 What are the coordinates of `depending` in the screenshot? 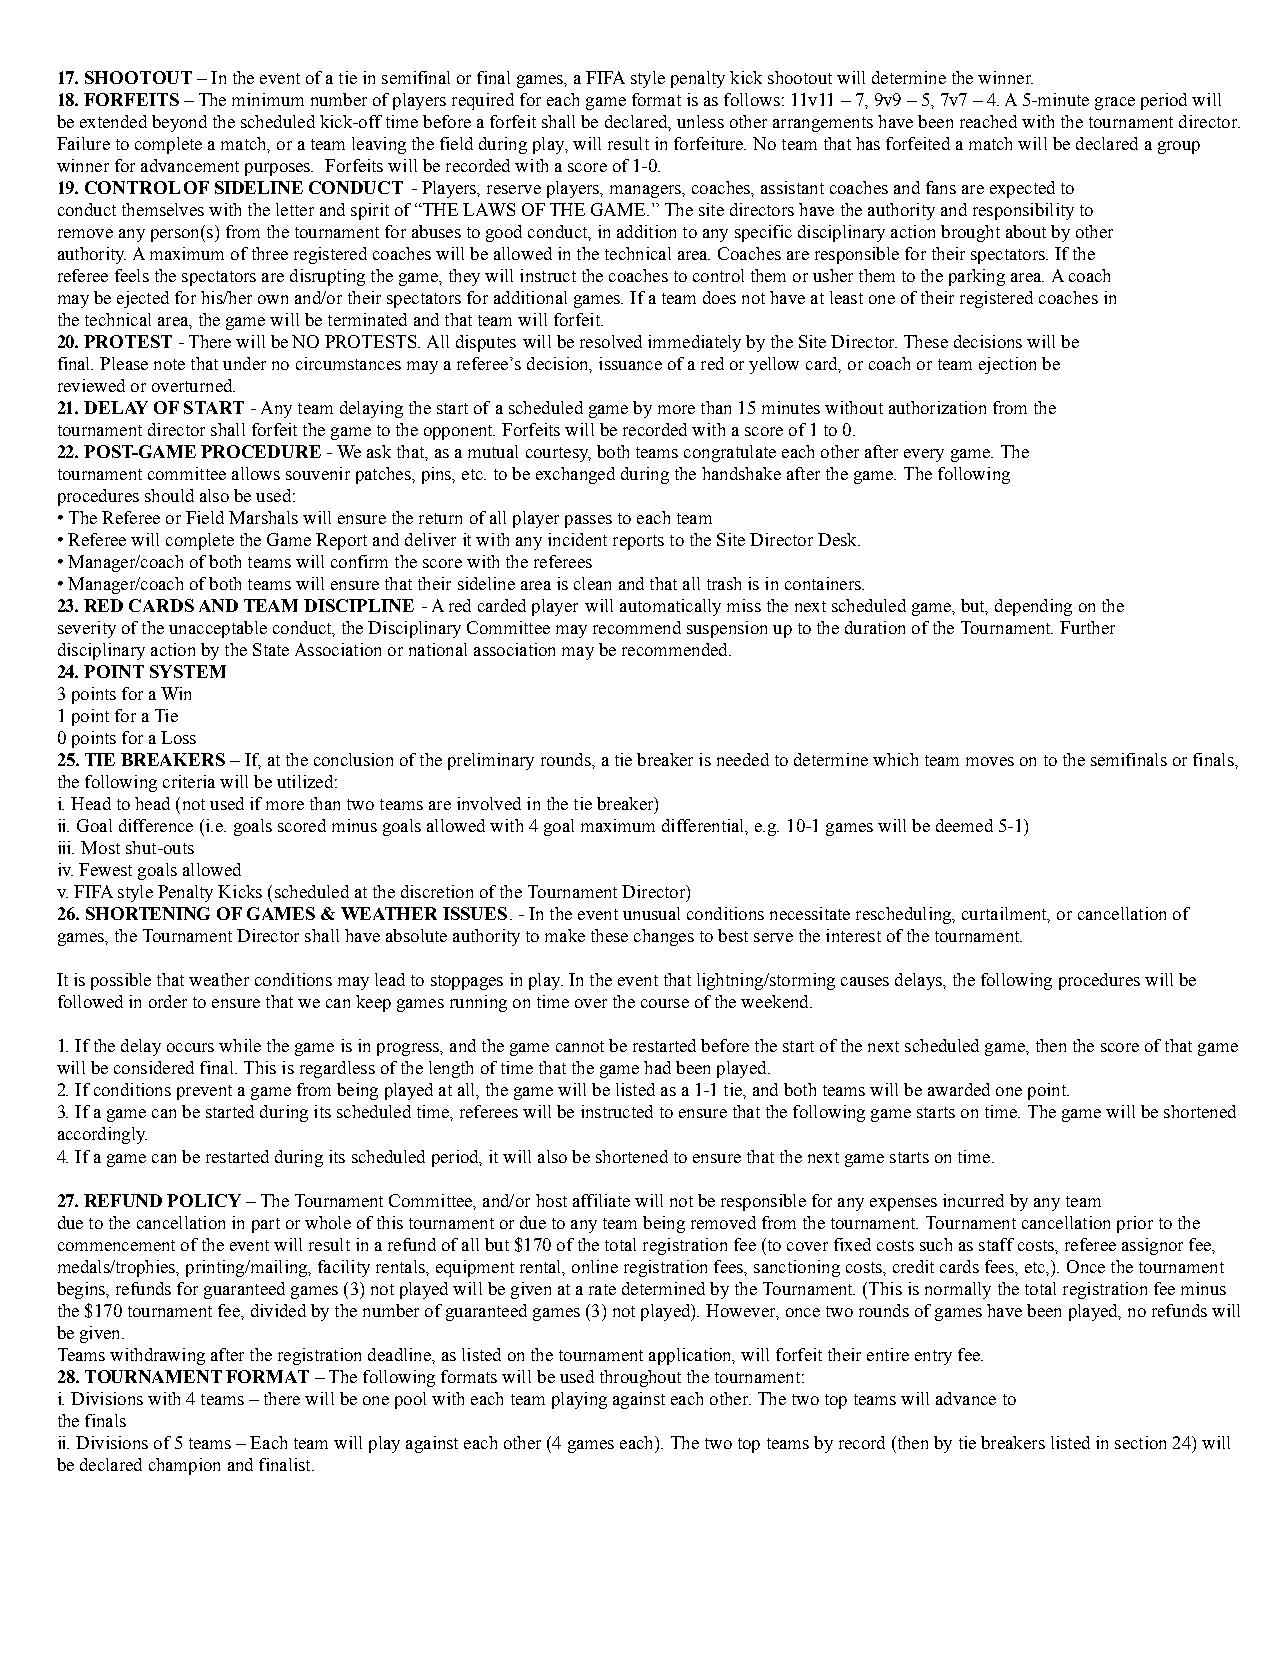 It's located at (1033, 607).
